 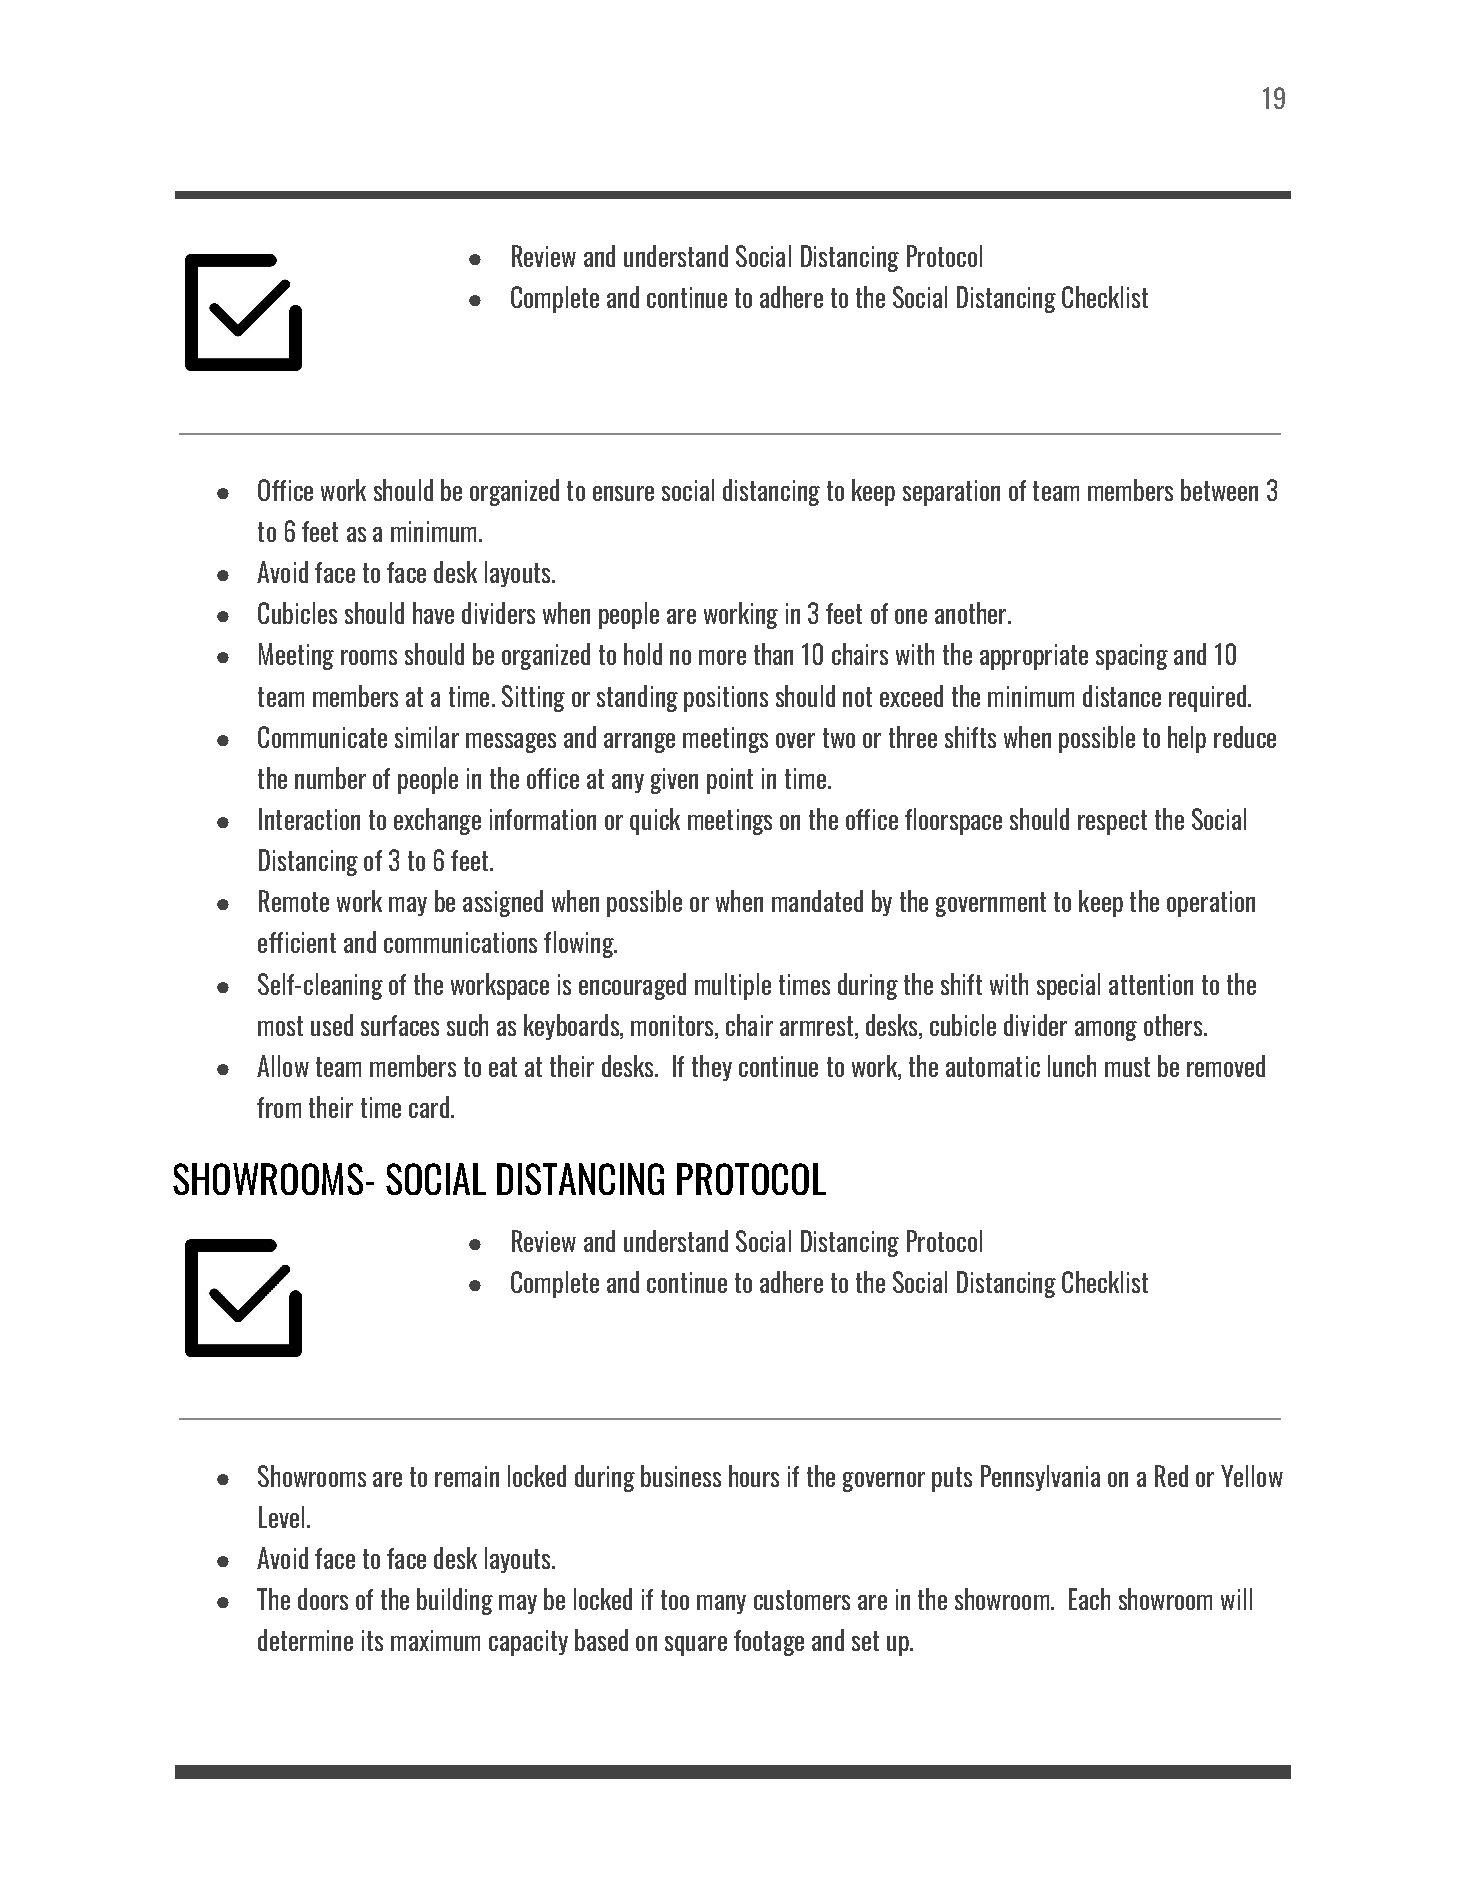 I want to click on two, so click(x=839, y=738).
